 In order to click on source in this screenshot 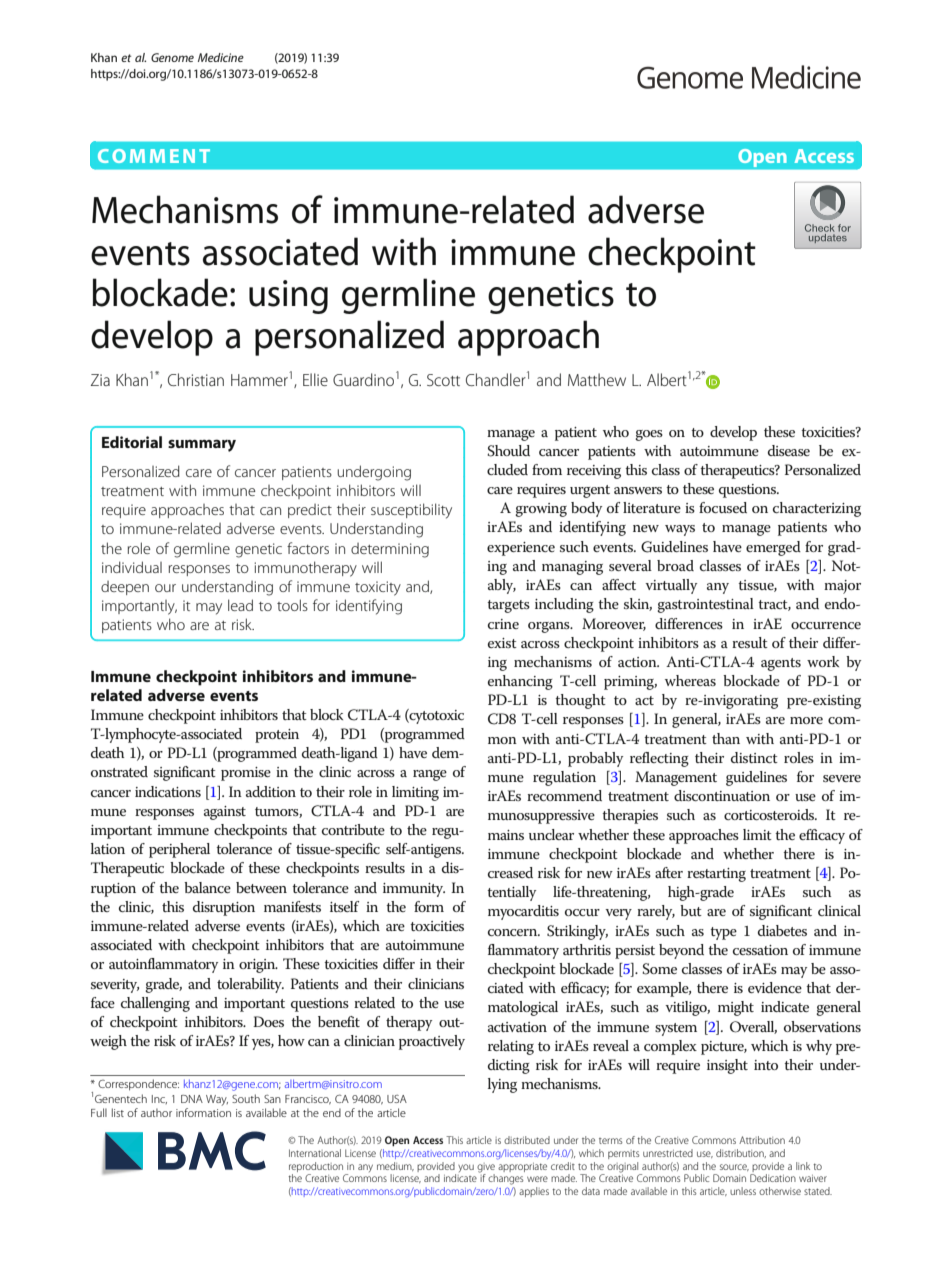, I will do `click(734, 1167)`.
